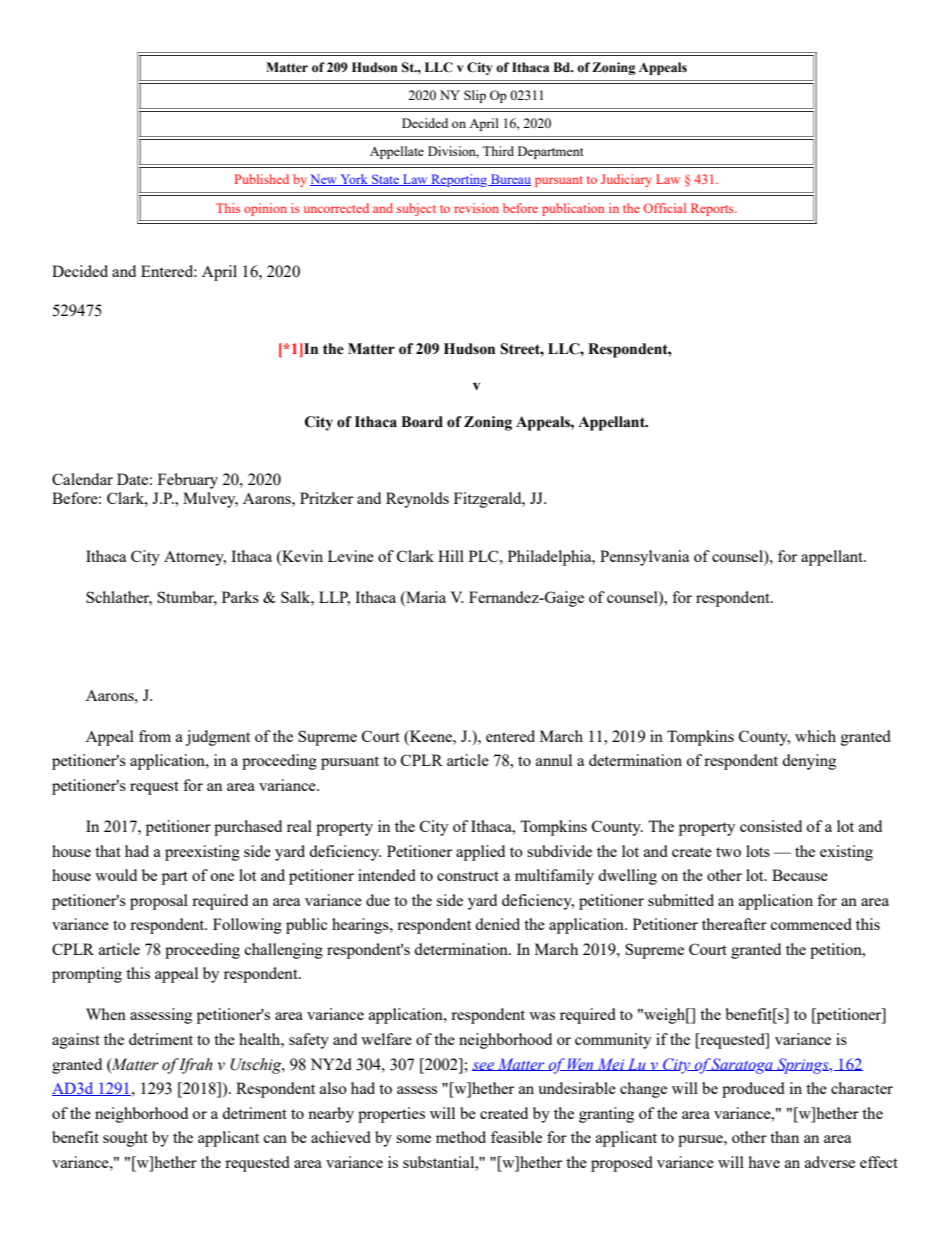 The height and width of the document is (1233, 952). What do you see at coordinates (498, 151) in the document?
I see `Third` at bounding box center [498, 151].
